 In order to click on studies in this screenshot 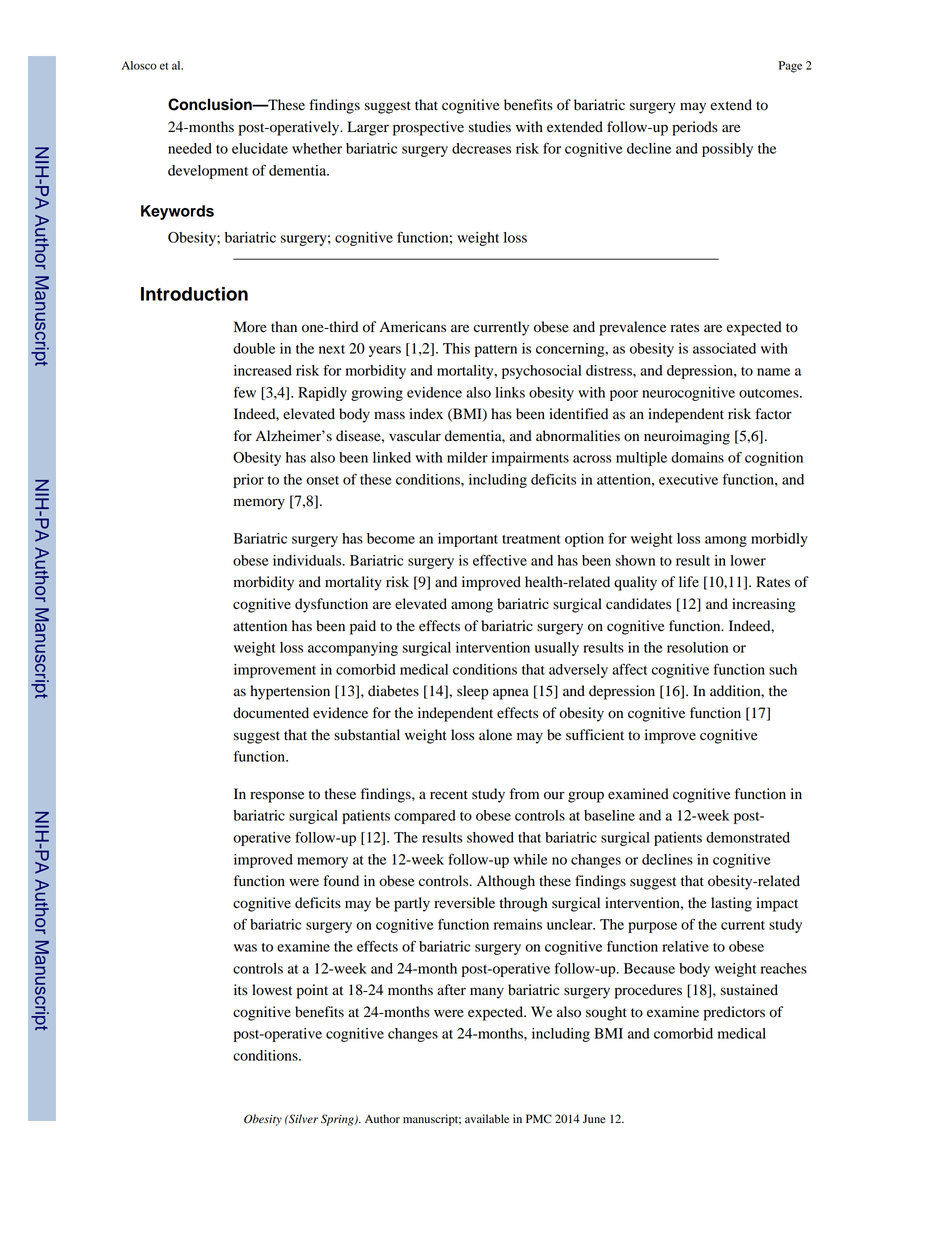, I will do `click(490, 127)`.
